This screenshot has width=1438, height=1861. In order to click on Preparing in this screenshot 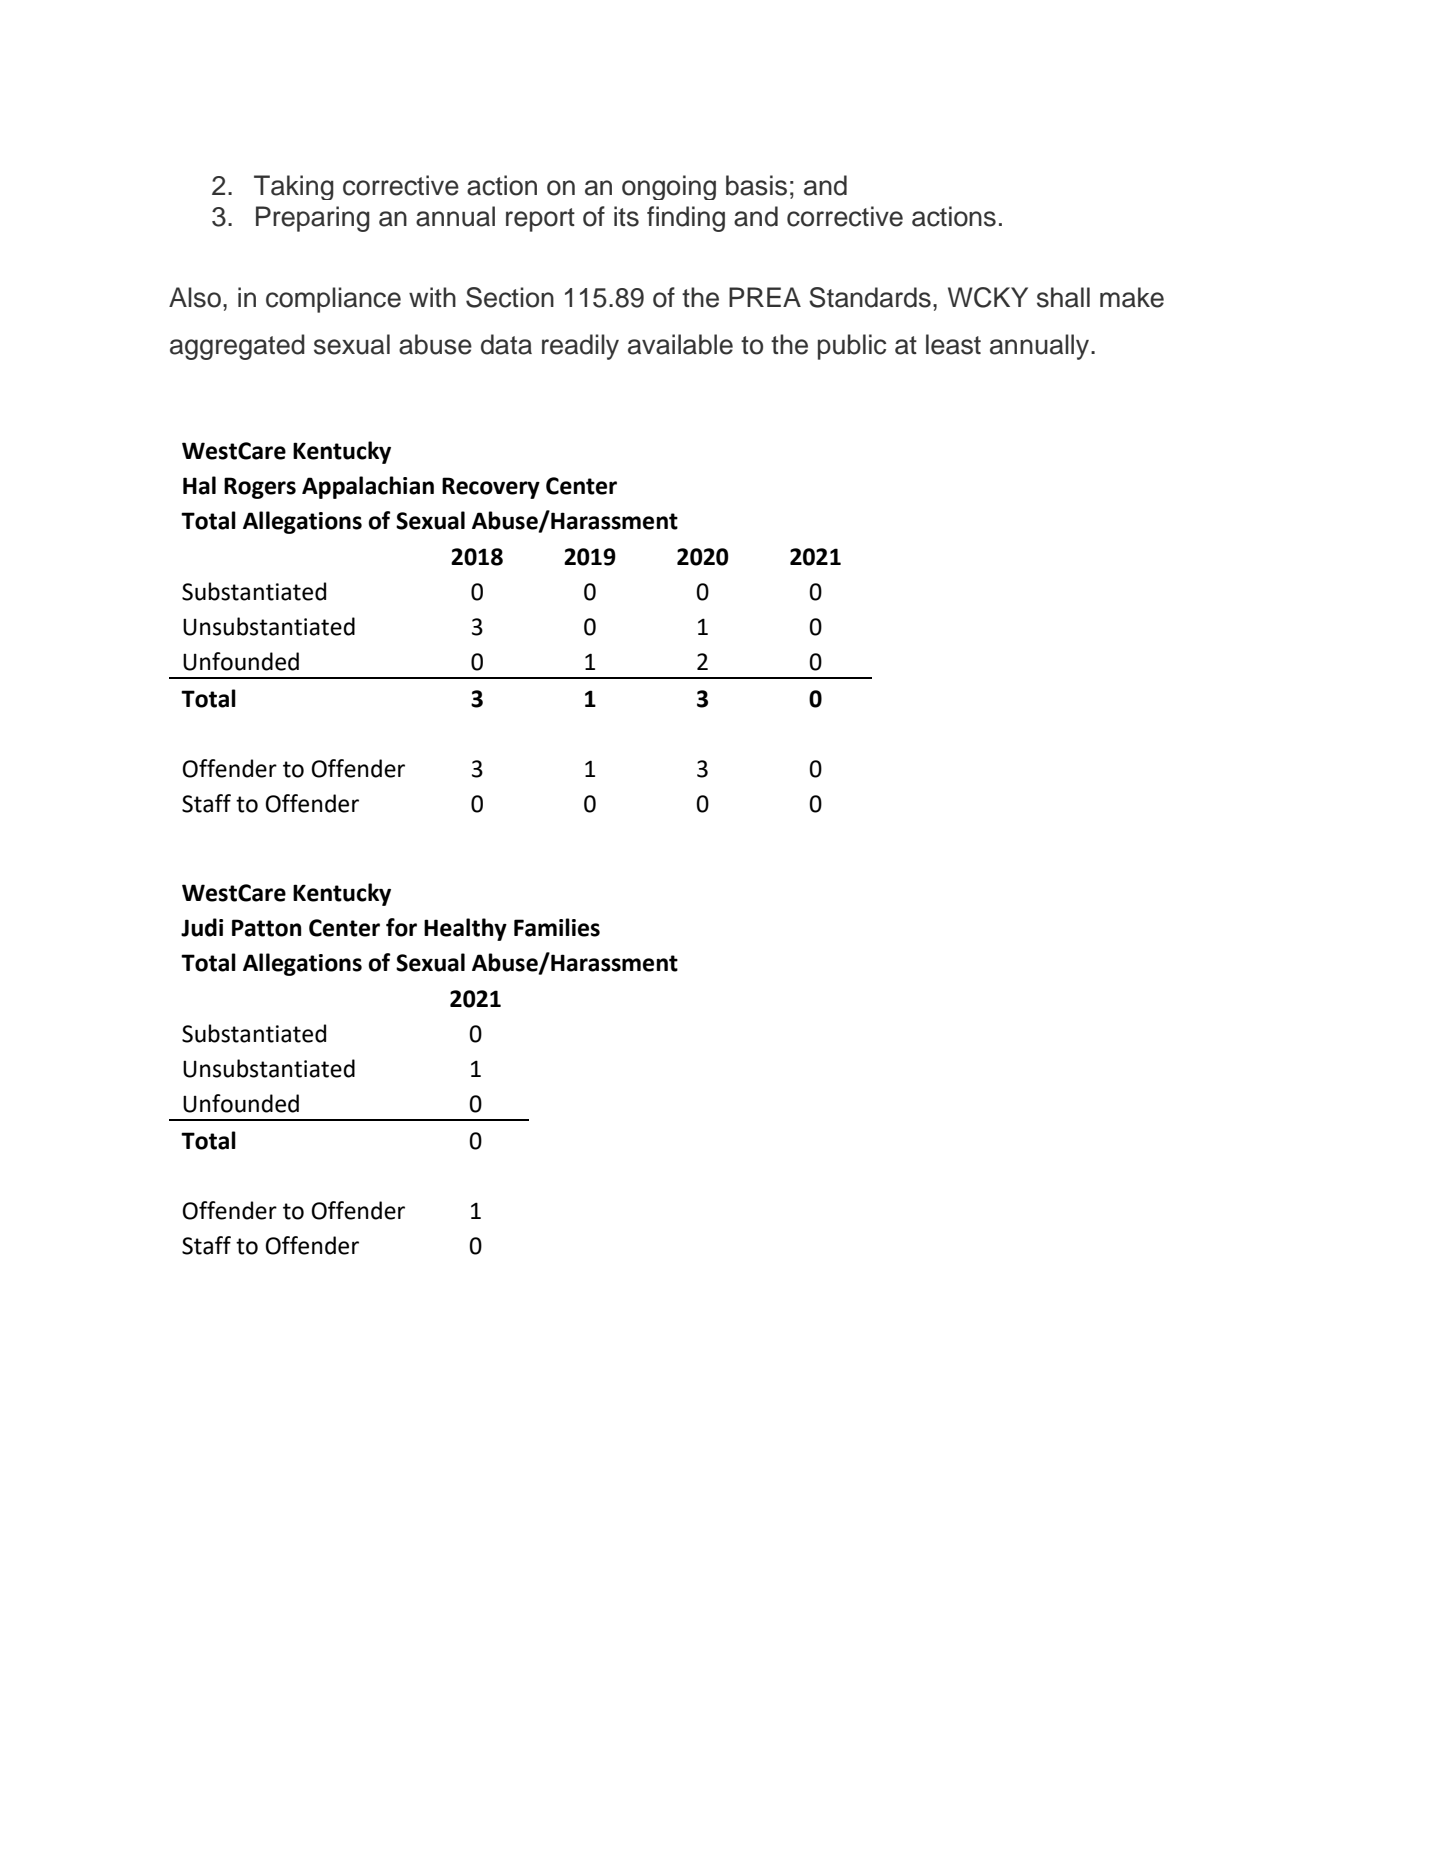, I will do `click(313, 219)`.
